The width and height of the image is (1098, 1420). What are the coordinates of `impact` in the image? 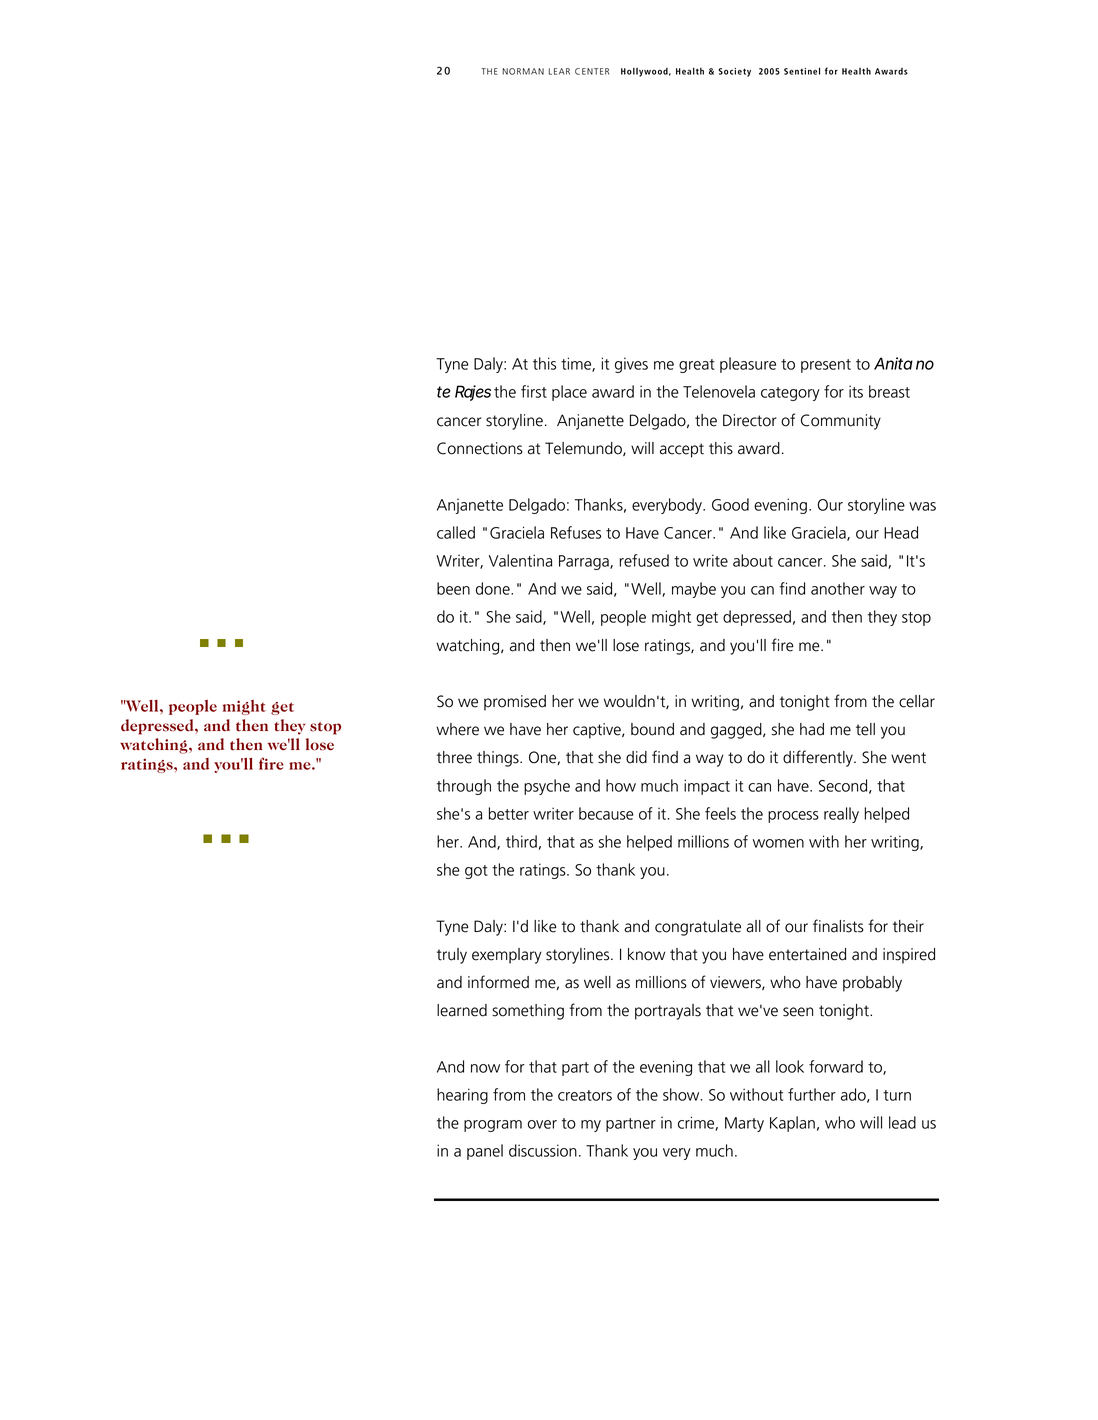 It's located at (707, 787).
